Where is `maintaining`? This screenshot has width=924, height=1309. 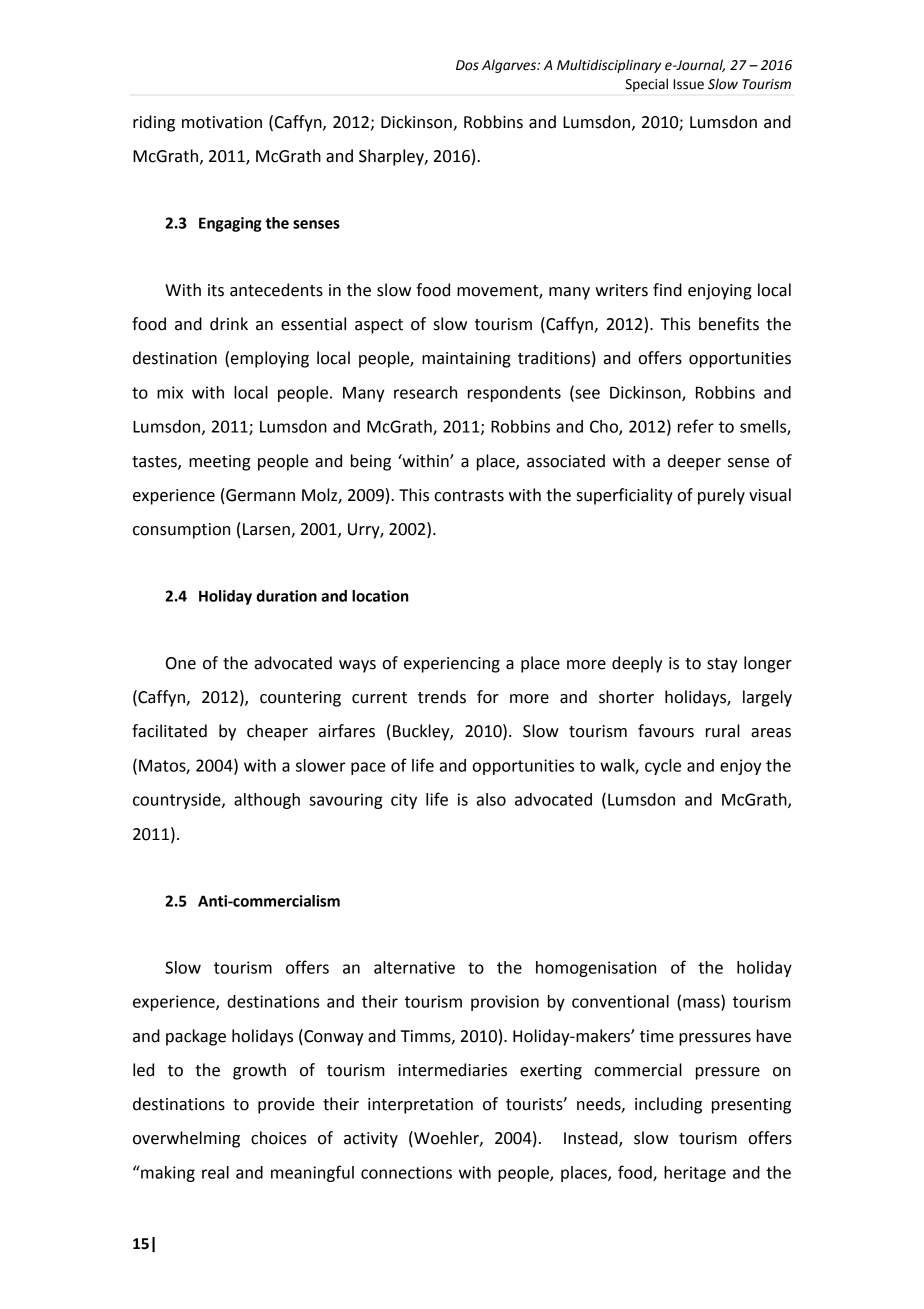 maintaining is located at coordinates (466, 360).
